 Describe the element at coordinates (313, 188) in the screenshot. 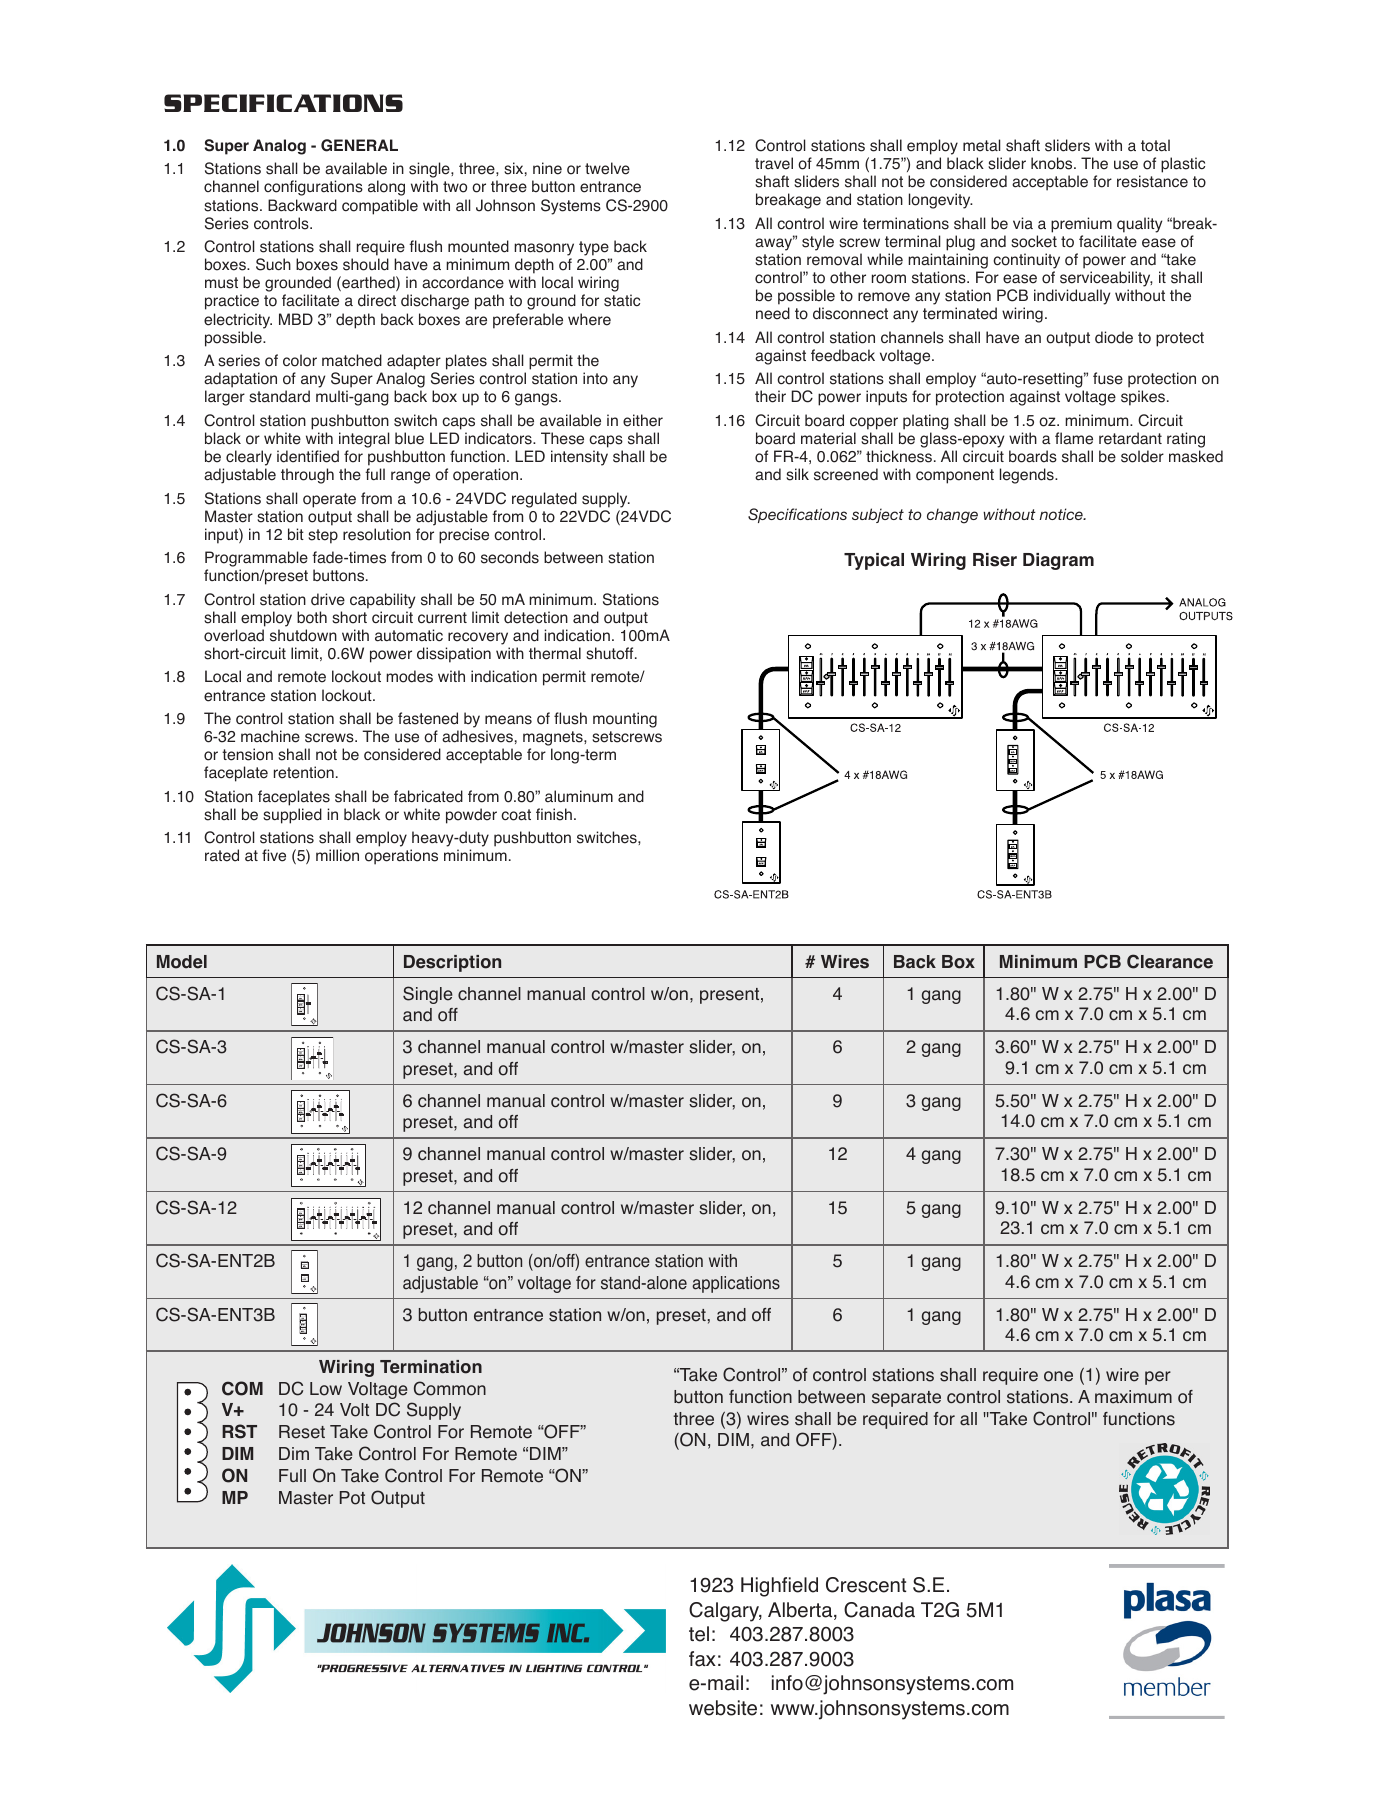

I see `configurations` at that location.
